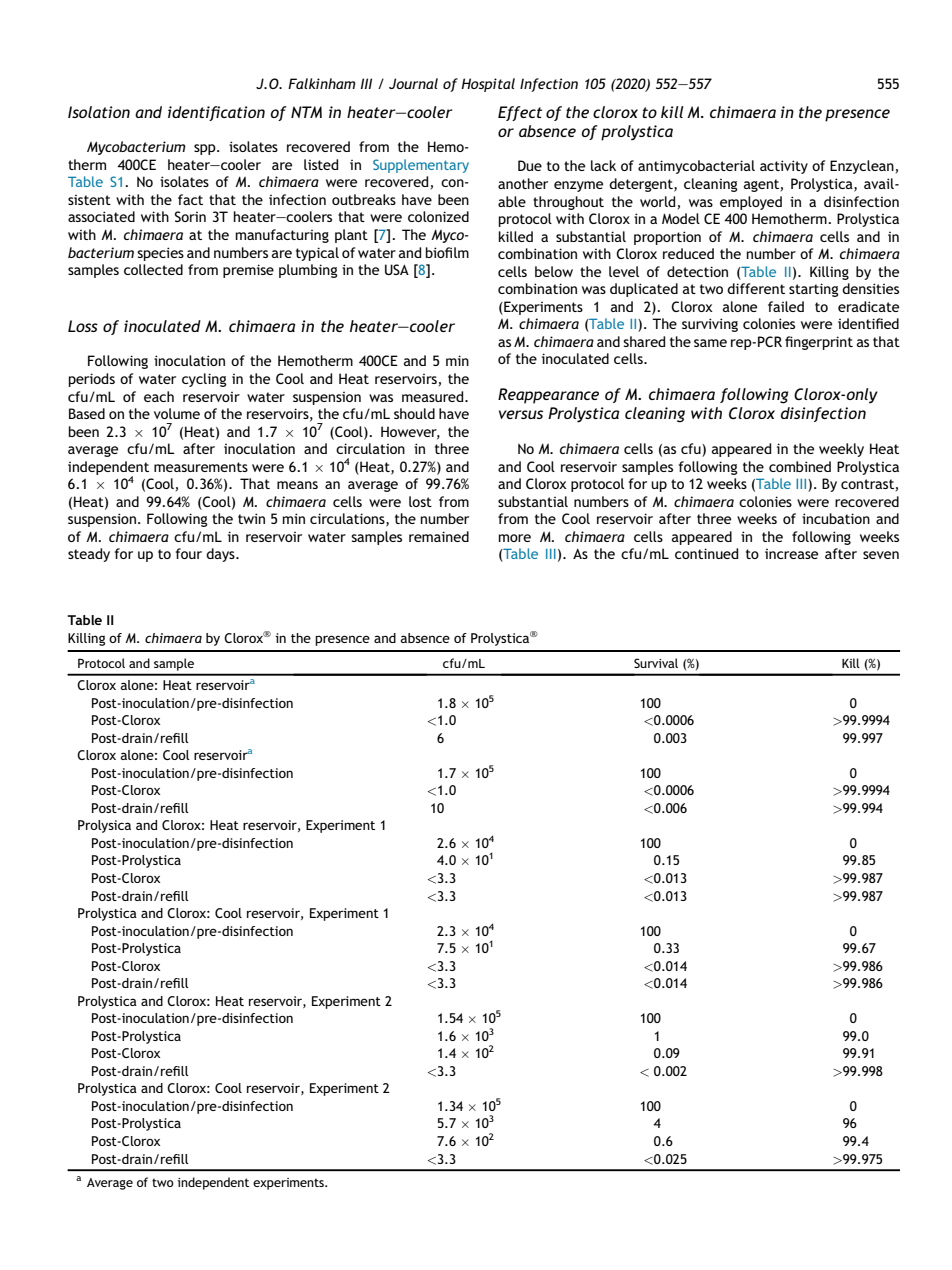 Image resolution: width=952 pixels, height=1270 pixels. What do you see at coordinates (784, 167) in the screenshot?
I see `activity` at bounding box center [784, 167].
